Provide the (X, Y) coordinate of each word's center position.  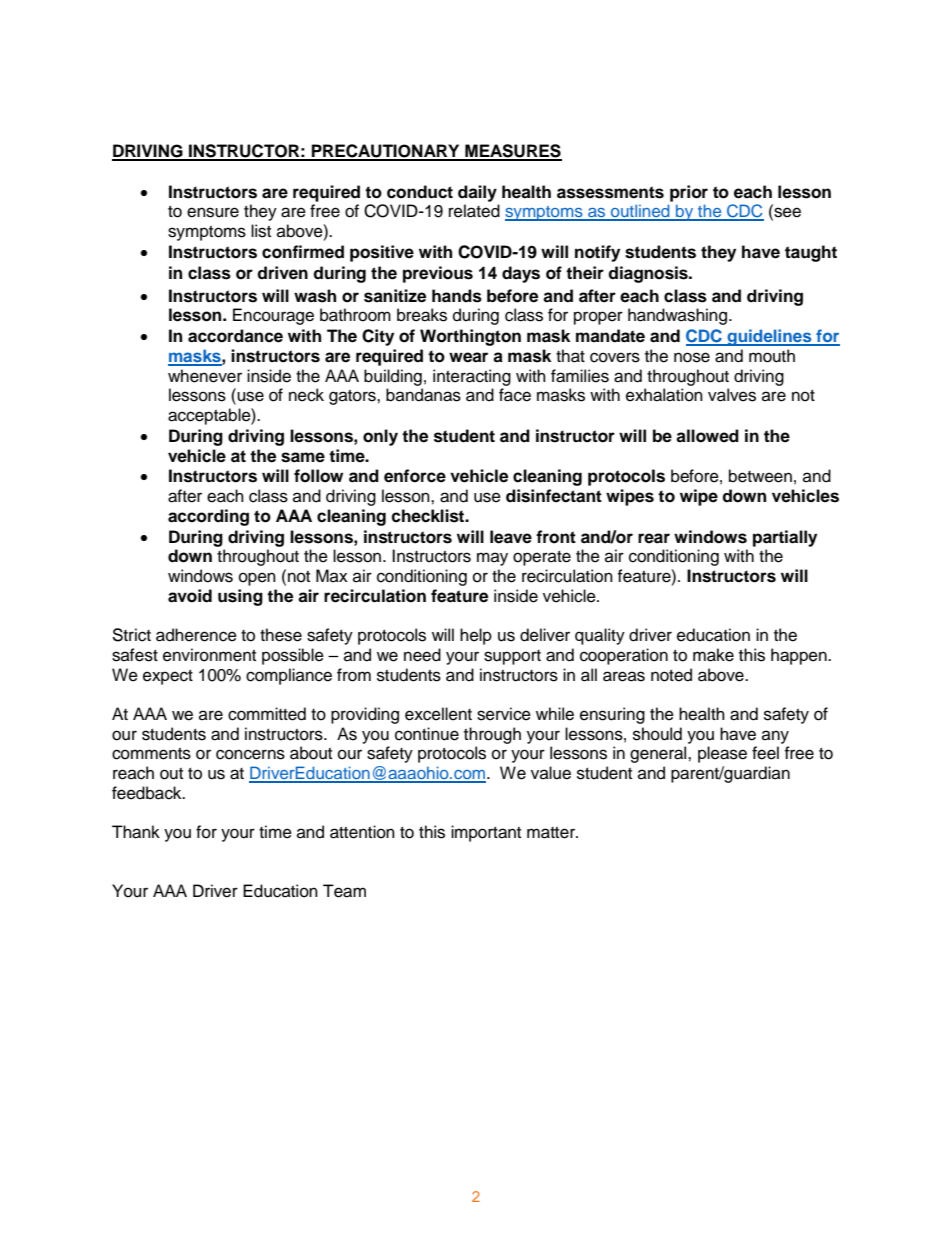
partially (785, 538)
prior (689, 193)
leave (511, 537)
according (208, 517)
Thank (136, 832)
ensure (213, 212)
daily (477, 193)
